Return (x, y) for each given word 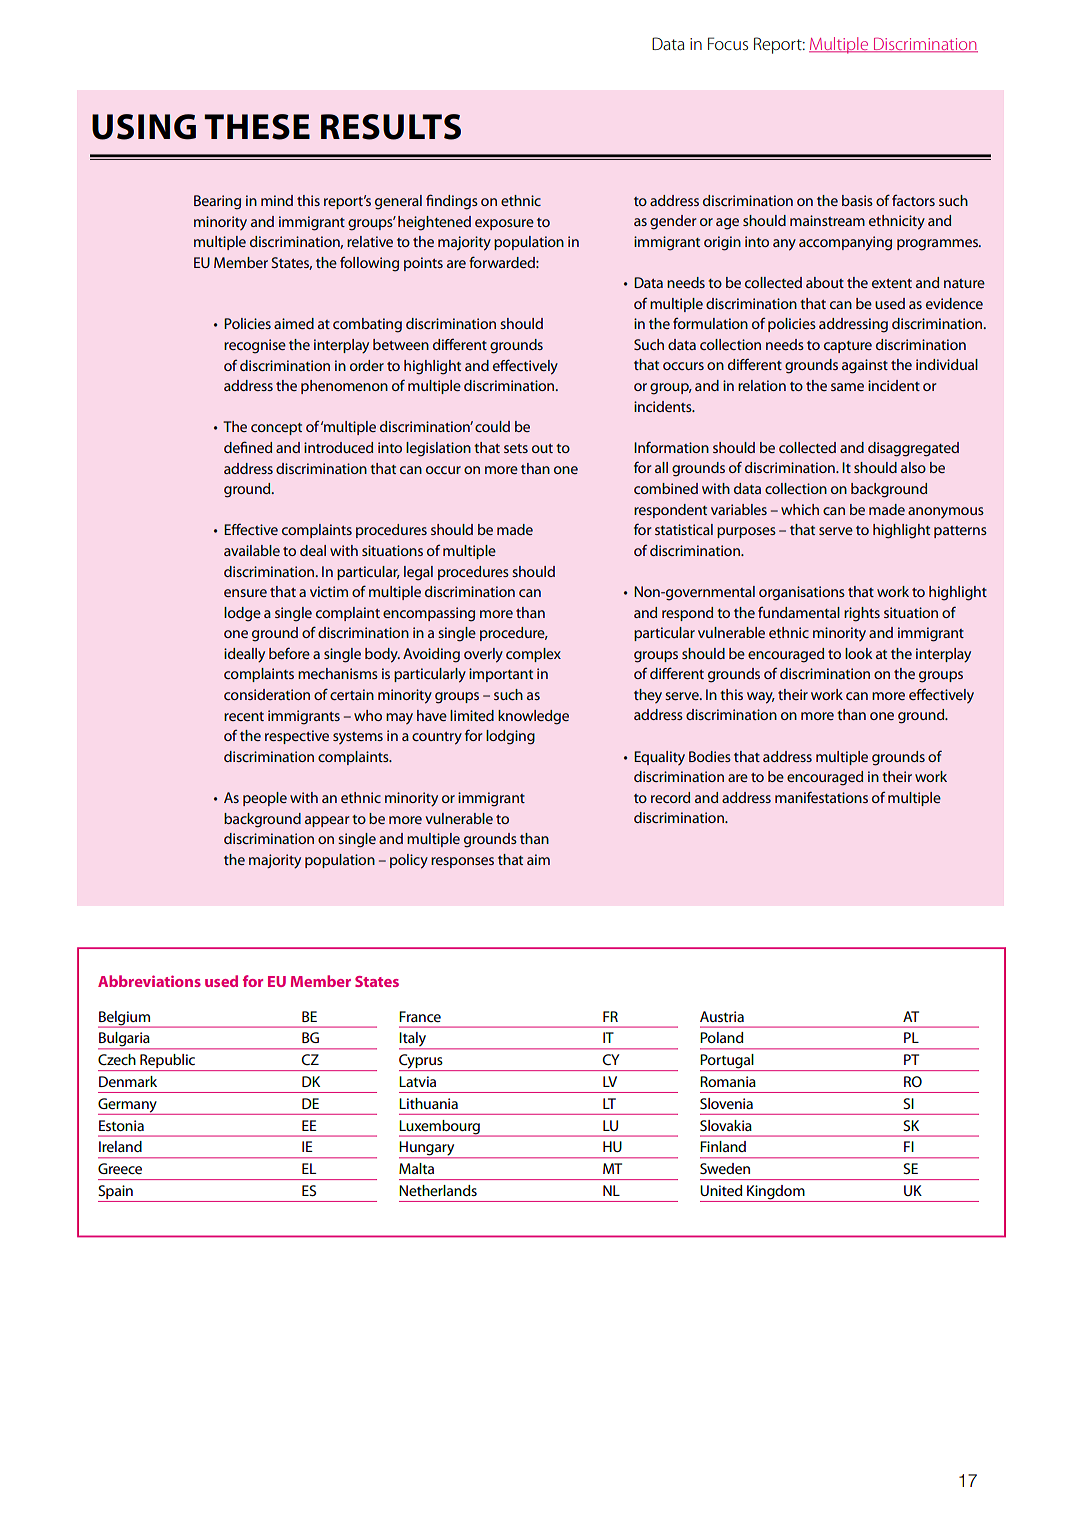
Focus (728, 43)
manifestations (821, 797)
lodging (510, 737)
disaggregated (913, 449)
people (265, 799)
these (257, 127)
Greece (120, 1168)
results (391, 127)
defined (248, 447)
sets (516, 448)
